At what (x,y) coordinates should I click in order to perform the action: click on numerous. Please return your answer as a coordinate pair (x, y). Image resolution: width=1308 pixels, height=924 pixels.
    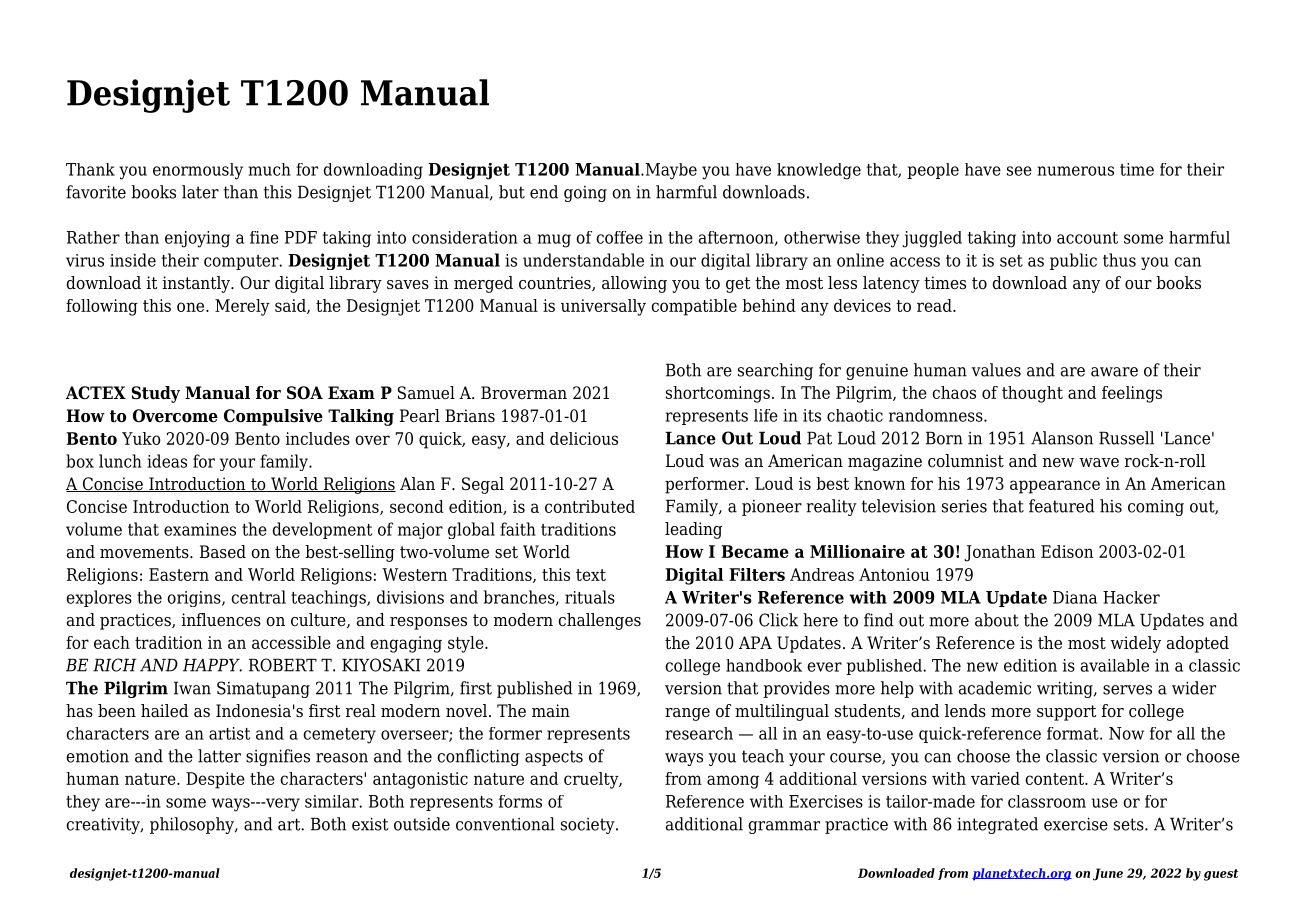
    Looking at the image, I should click on (1075, 171).
